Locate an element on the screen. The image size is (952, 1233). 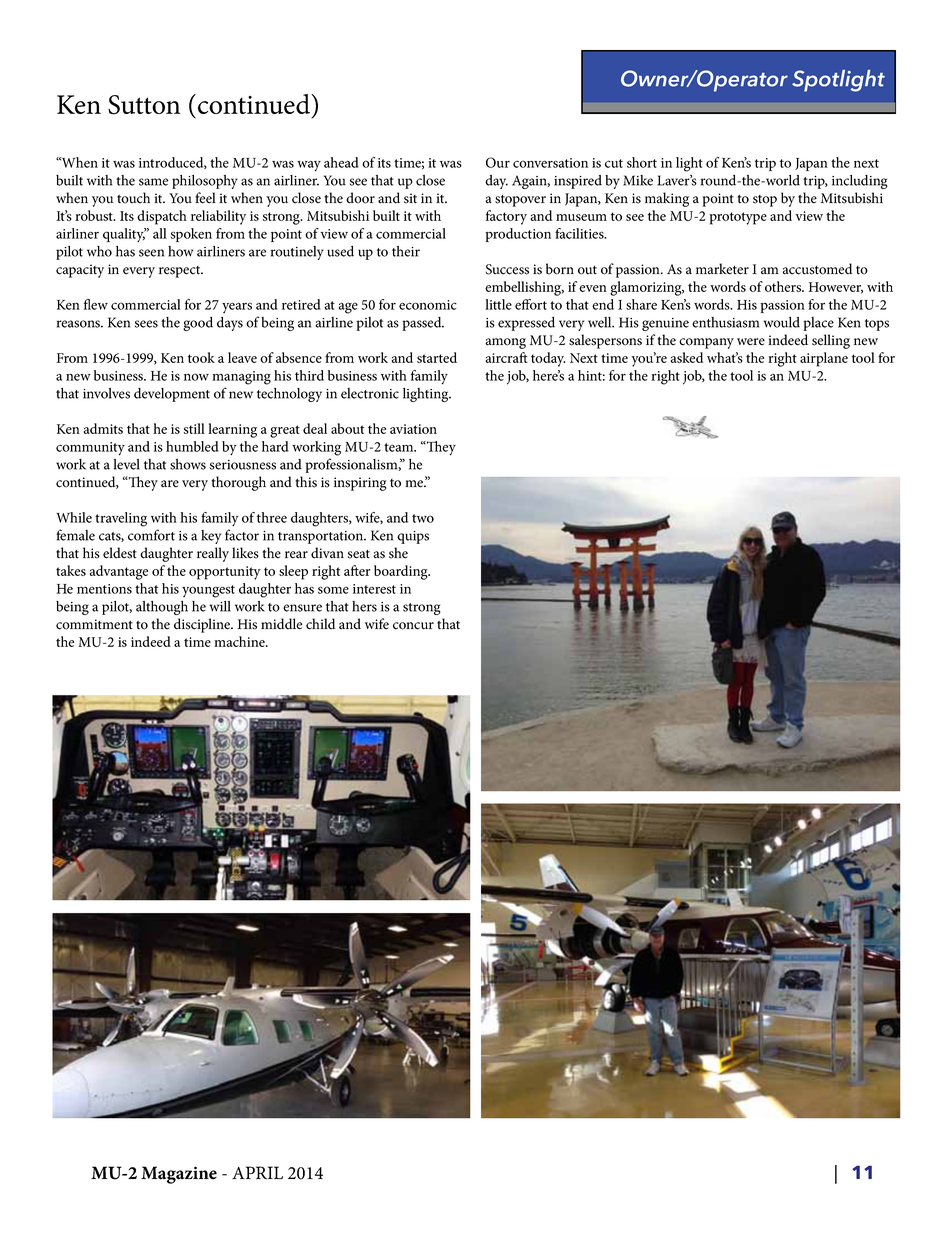
Magazine is located at coordinates (179, 1175).
